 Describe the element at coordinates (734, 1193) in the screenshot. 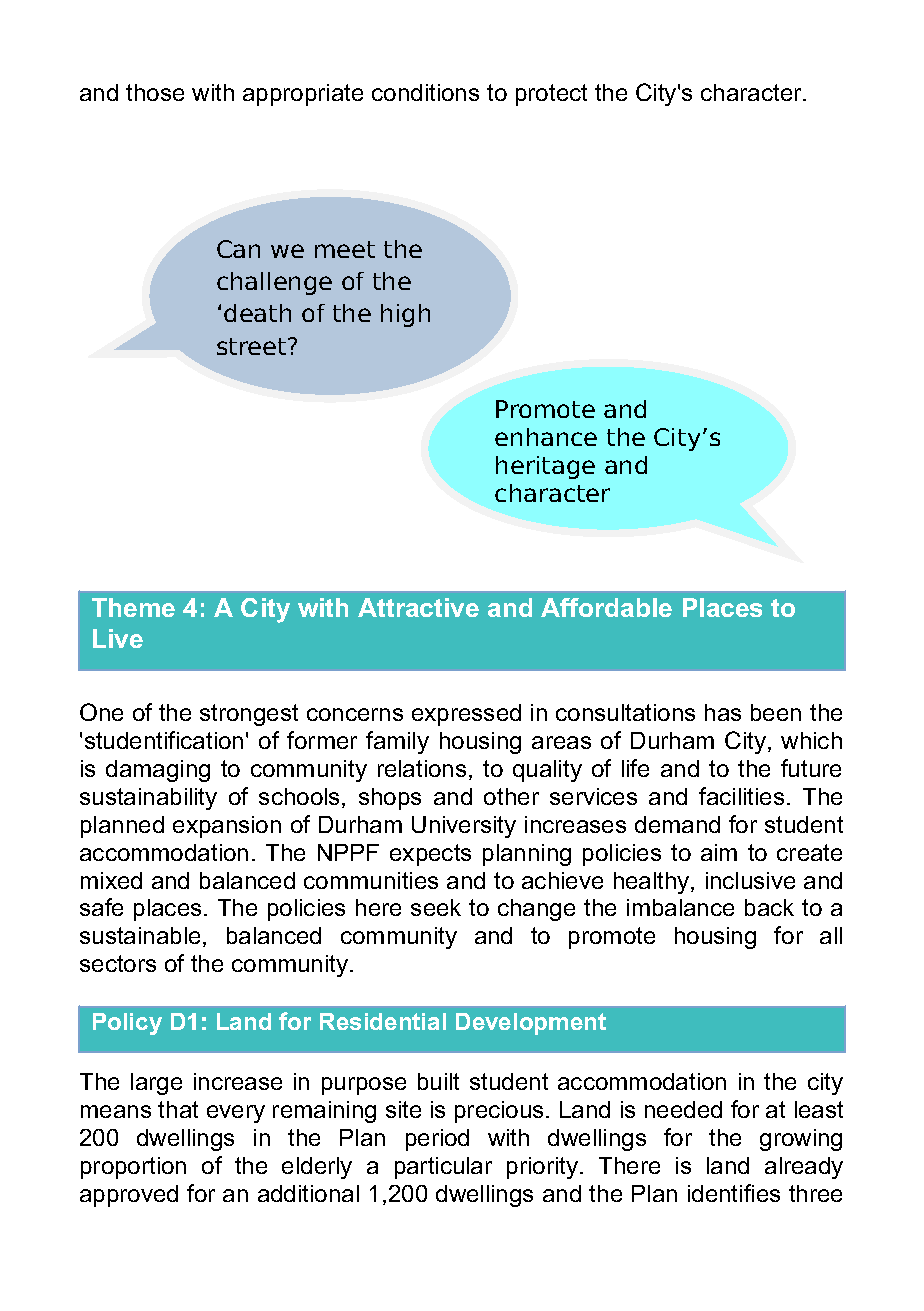

I see `identifies` at that location.
